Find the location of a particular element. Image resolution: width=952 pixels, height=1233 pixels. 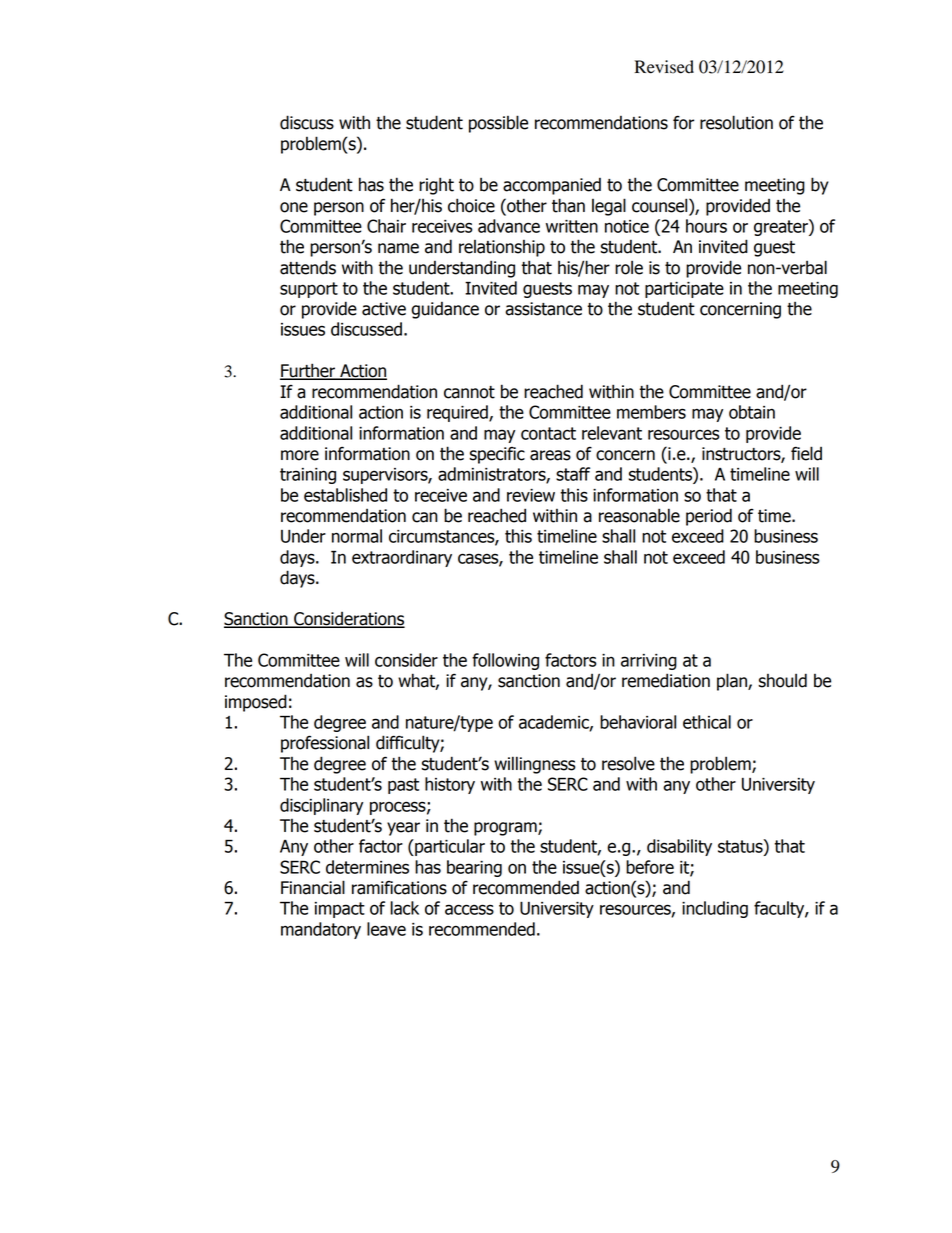

possible is located at coordinates (498, 124).
